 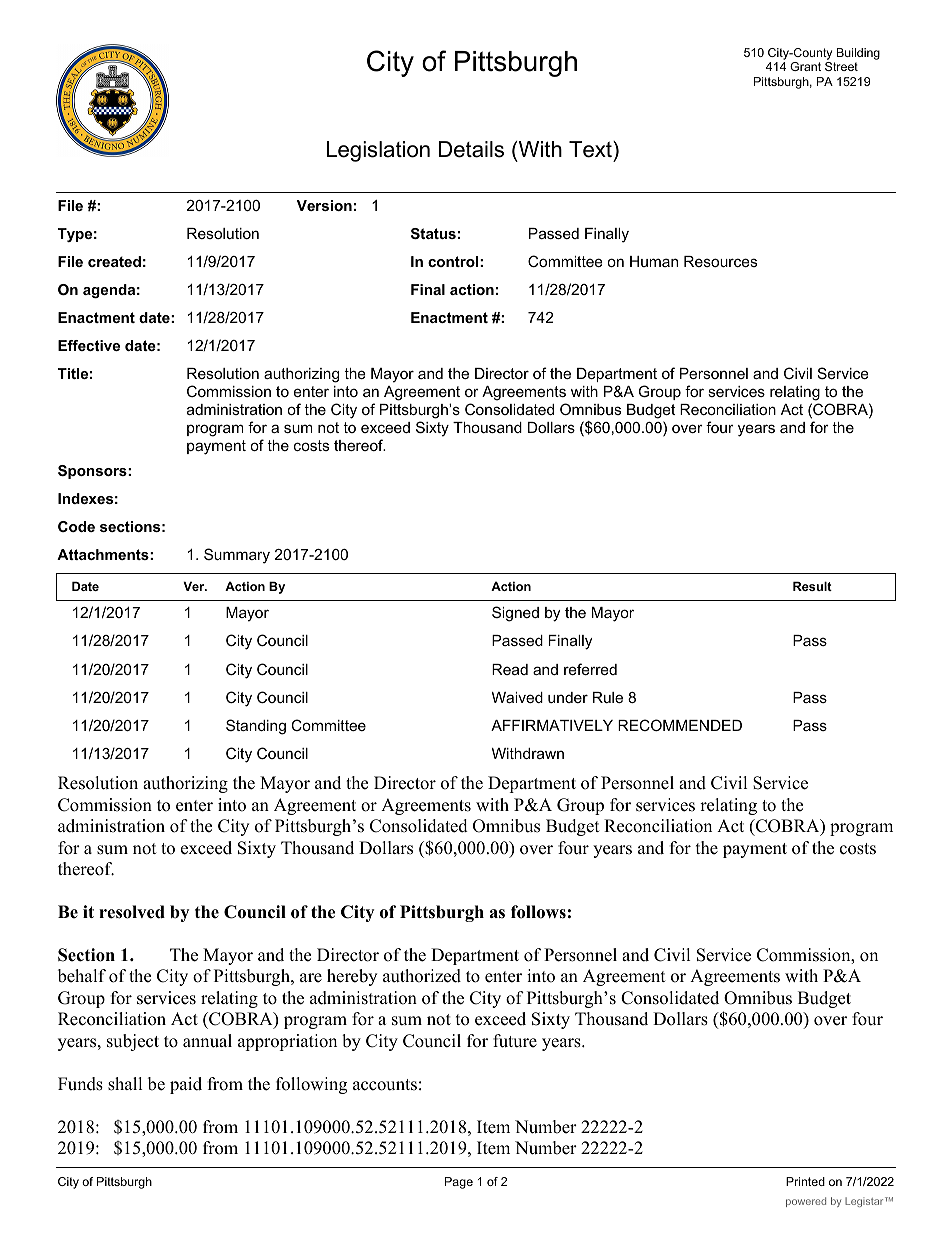 What do you see at coordinates (76, 526) in the document?
I see `Code` at bounding box center [76, 526].
